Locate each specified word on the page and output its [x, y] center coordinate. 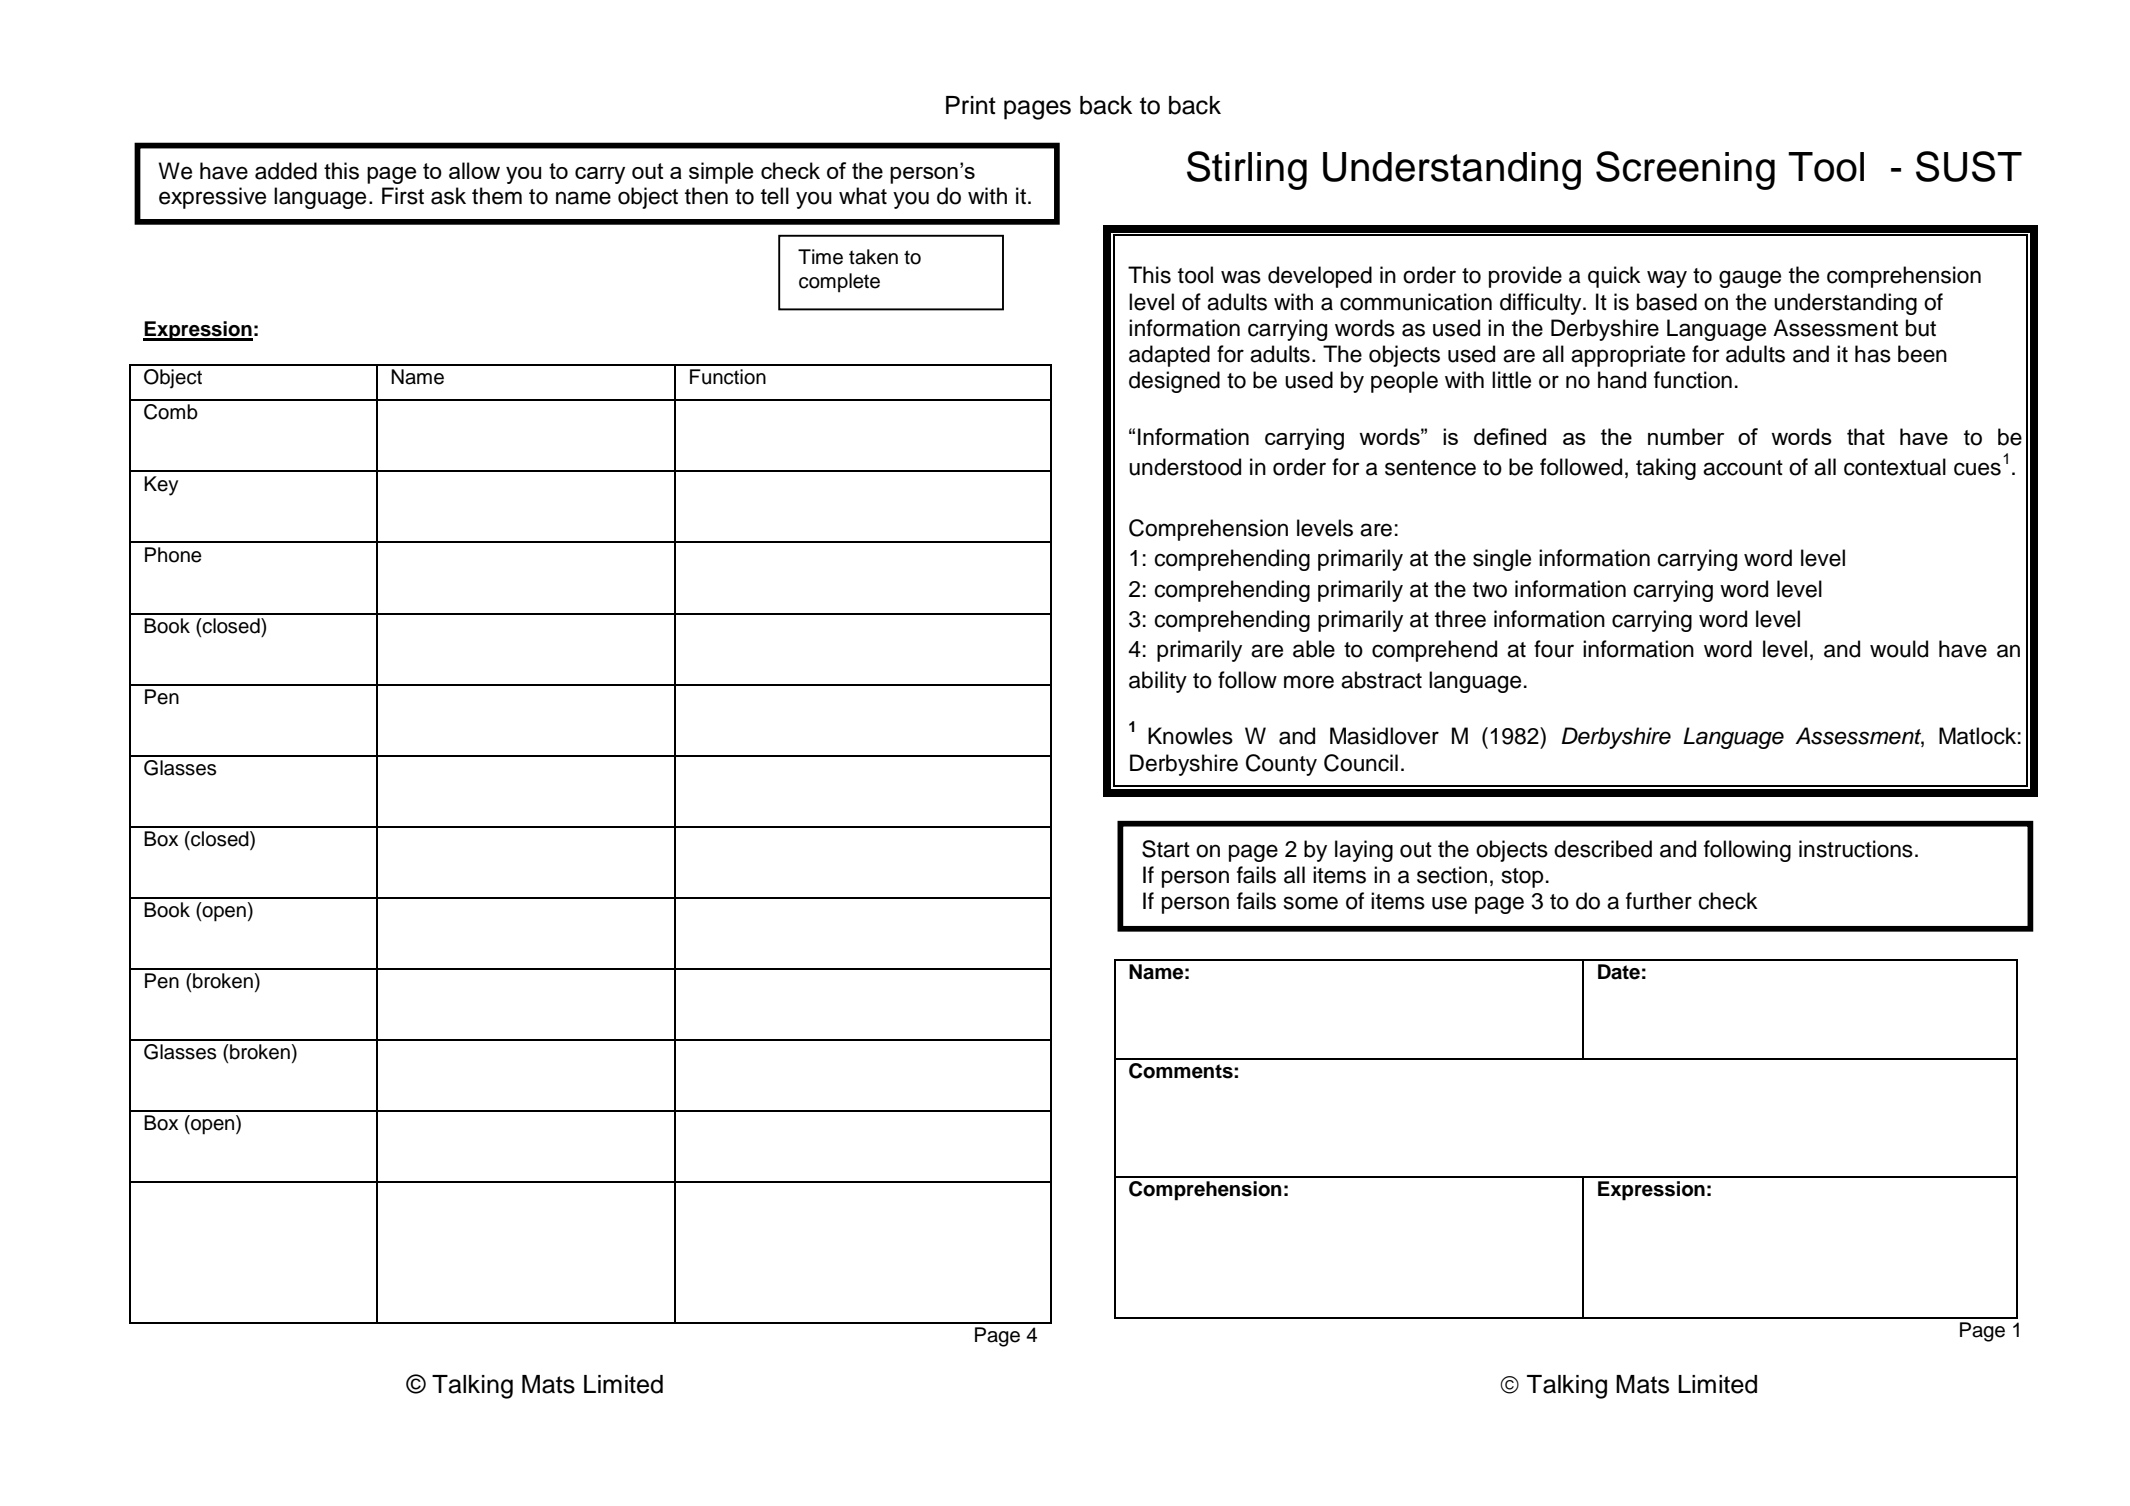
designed [1174, 382]
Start [1166, 849]
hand [1622, 380]
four [1554, 649]
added [286, 171]
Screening [1685, 170]
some [1311, 903]
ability [1158, 682]
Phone [173, 555]
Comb [171, 412]
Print [971, 105]
